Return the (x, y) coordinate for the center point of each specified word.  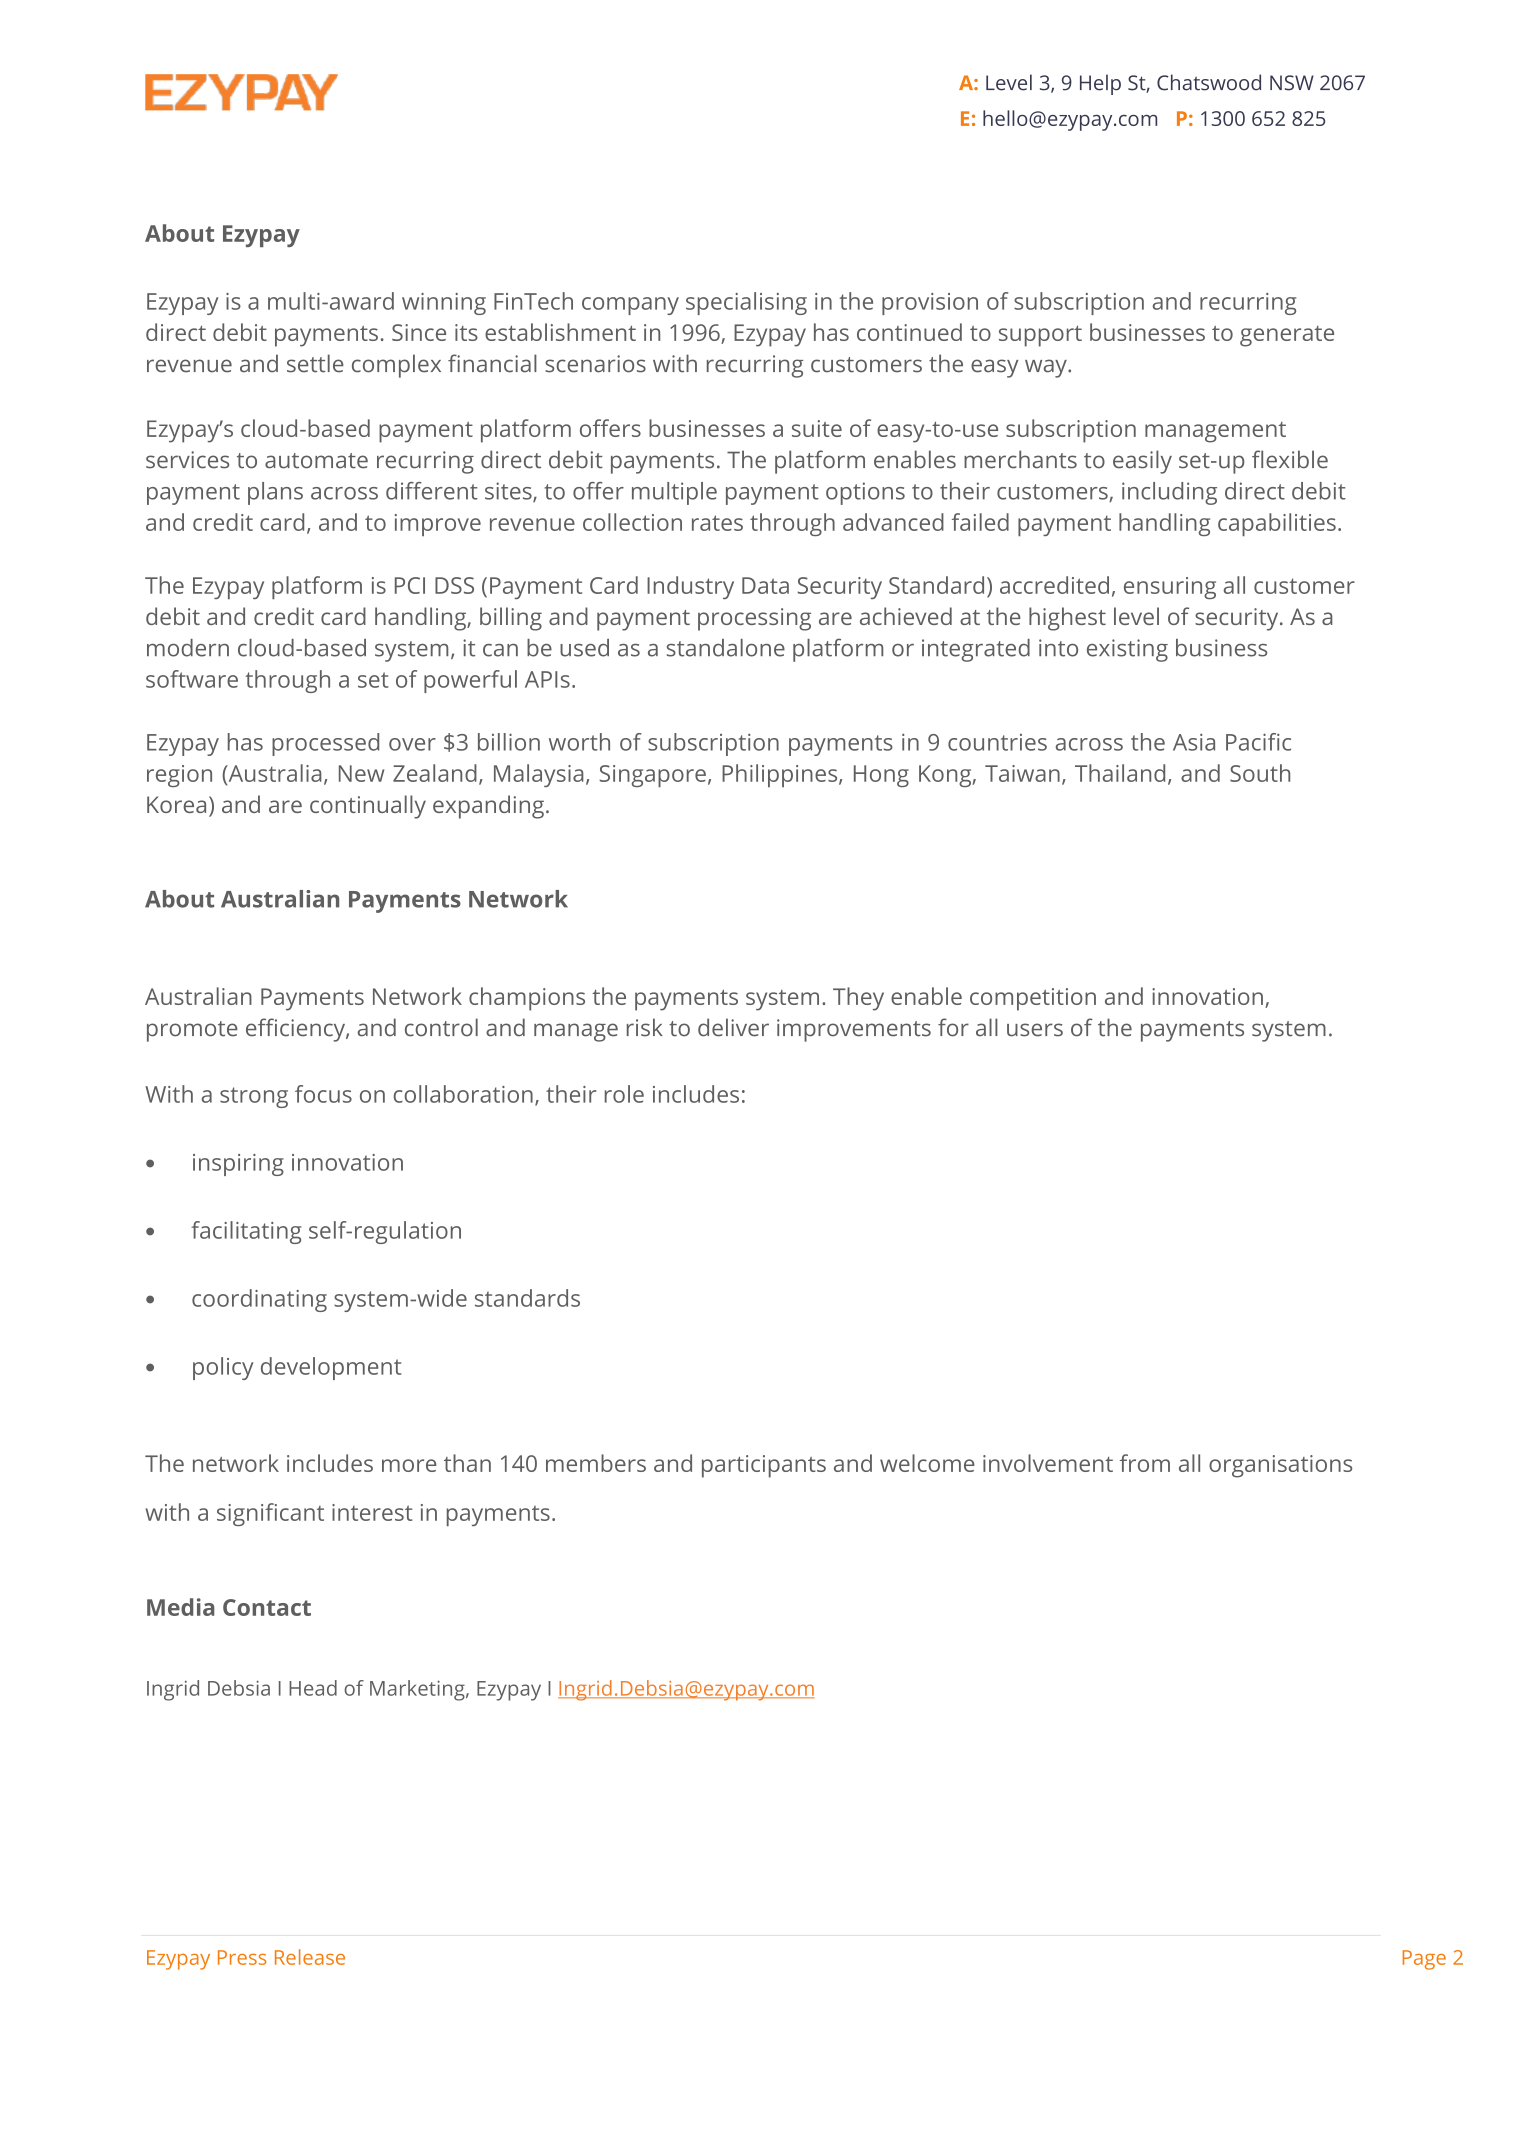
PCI (410, 585)
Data (765, 585)
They (858, 999)
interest (372, 1512)
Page (1424, 1960)
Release (310, 1957)
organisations (1280, 1466)
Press (242, 1957)
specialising (746, 303)
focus (323, 1094)
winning (444, 304)
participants (764, 1466)
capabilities (1277, 524)
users (1035, 1030)
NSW (1292, 83)
